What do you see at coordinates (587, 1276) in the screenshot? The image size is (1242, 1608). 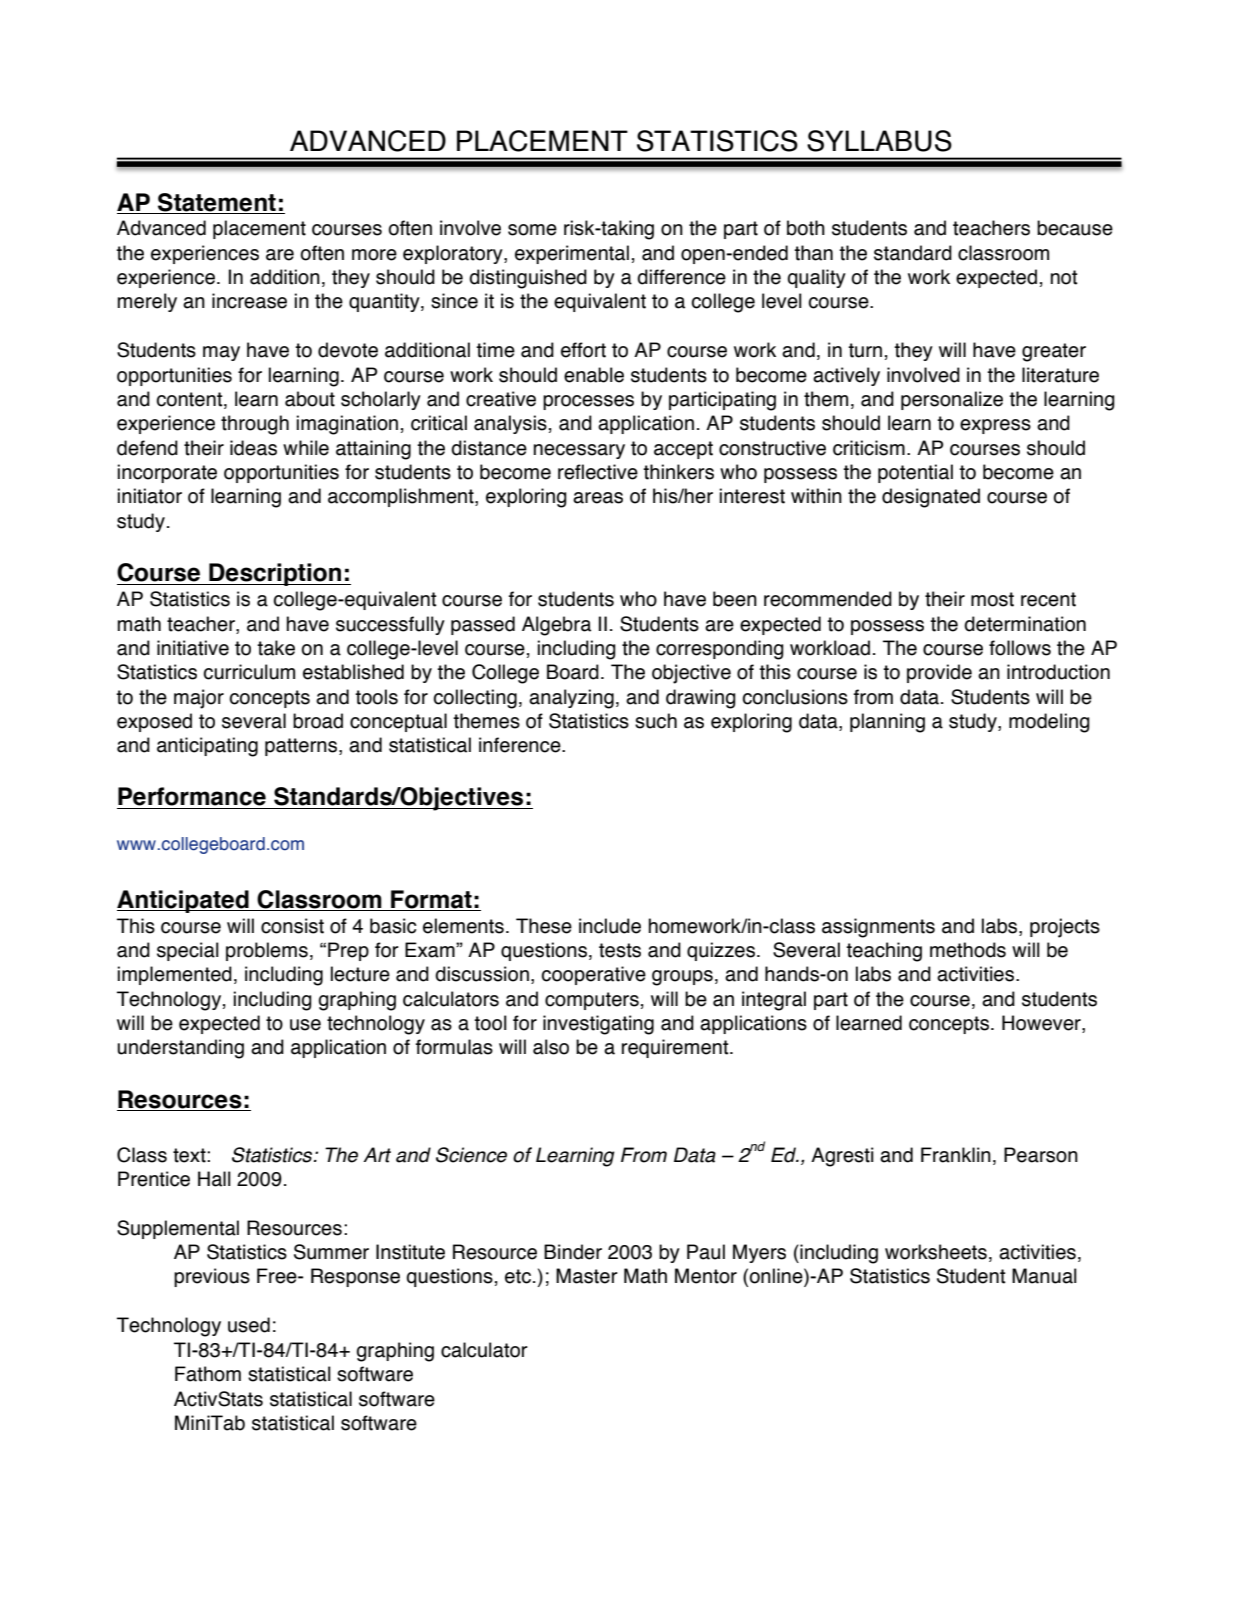 I see `Master` at bounding box center [587, 1276].
